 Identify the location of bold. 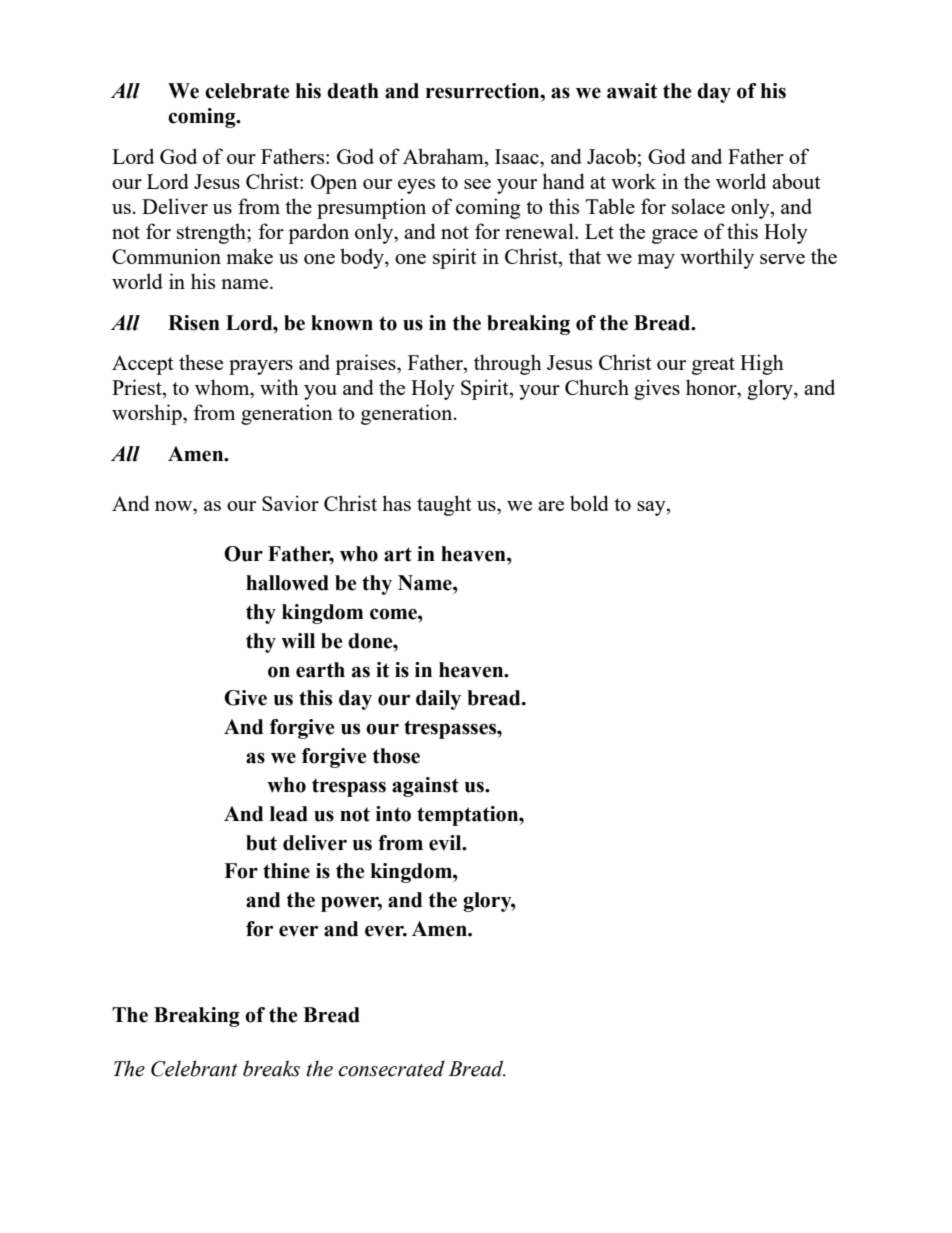
(589, 503).
